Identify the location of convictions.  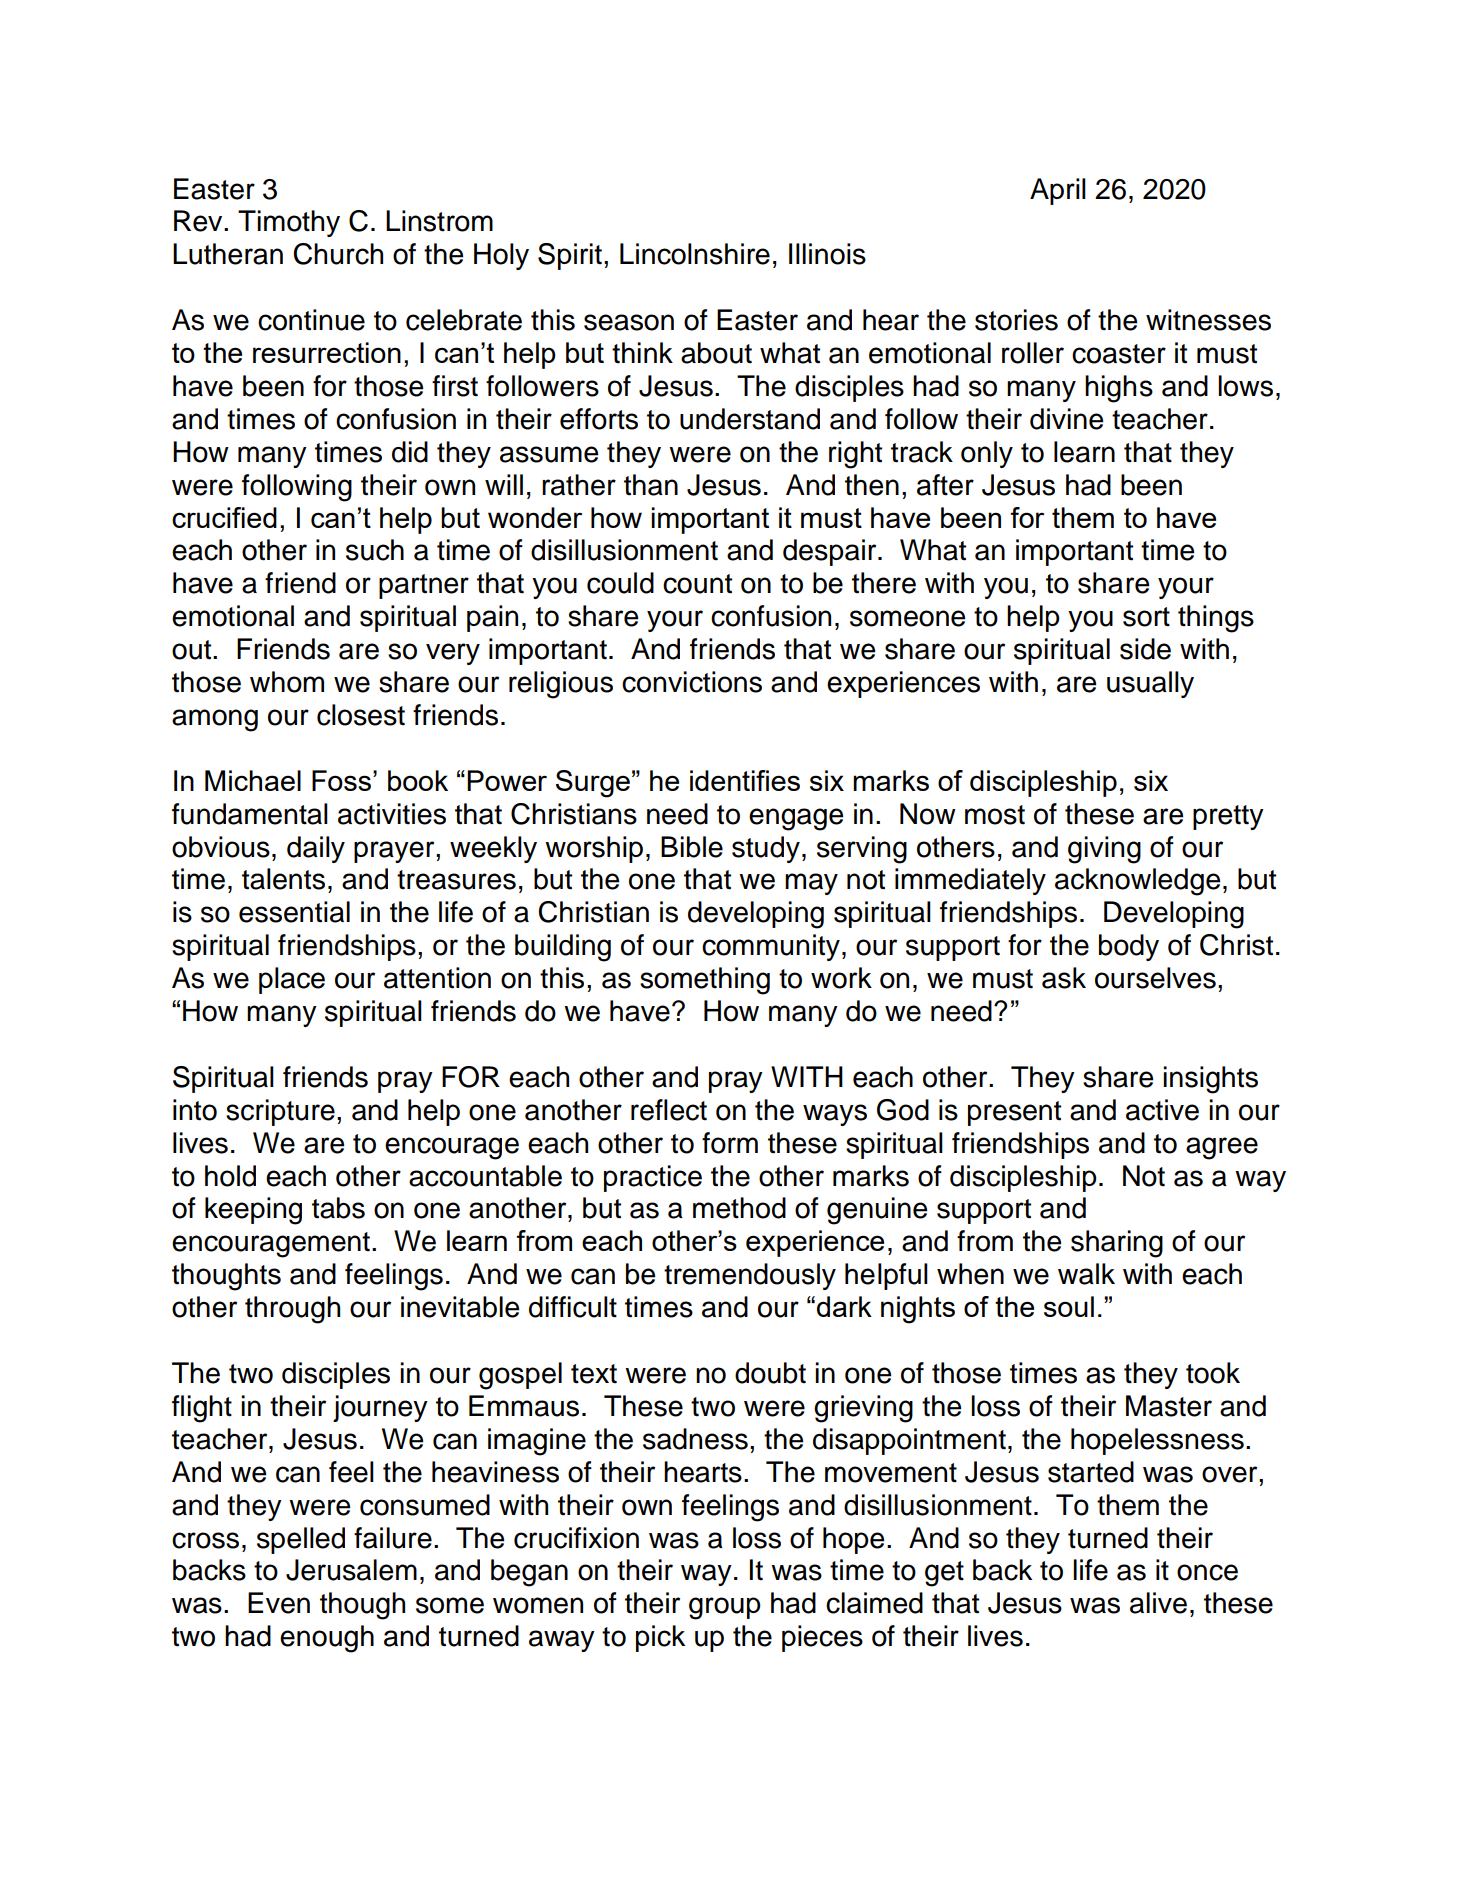
(692, 682).
